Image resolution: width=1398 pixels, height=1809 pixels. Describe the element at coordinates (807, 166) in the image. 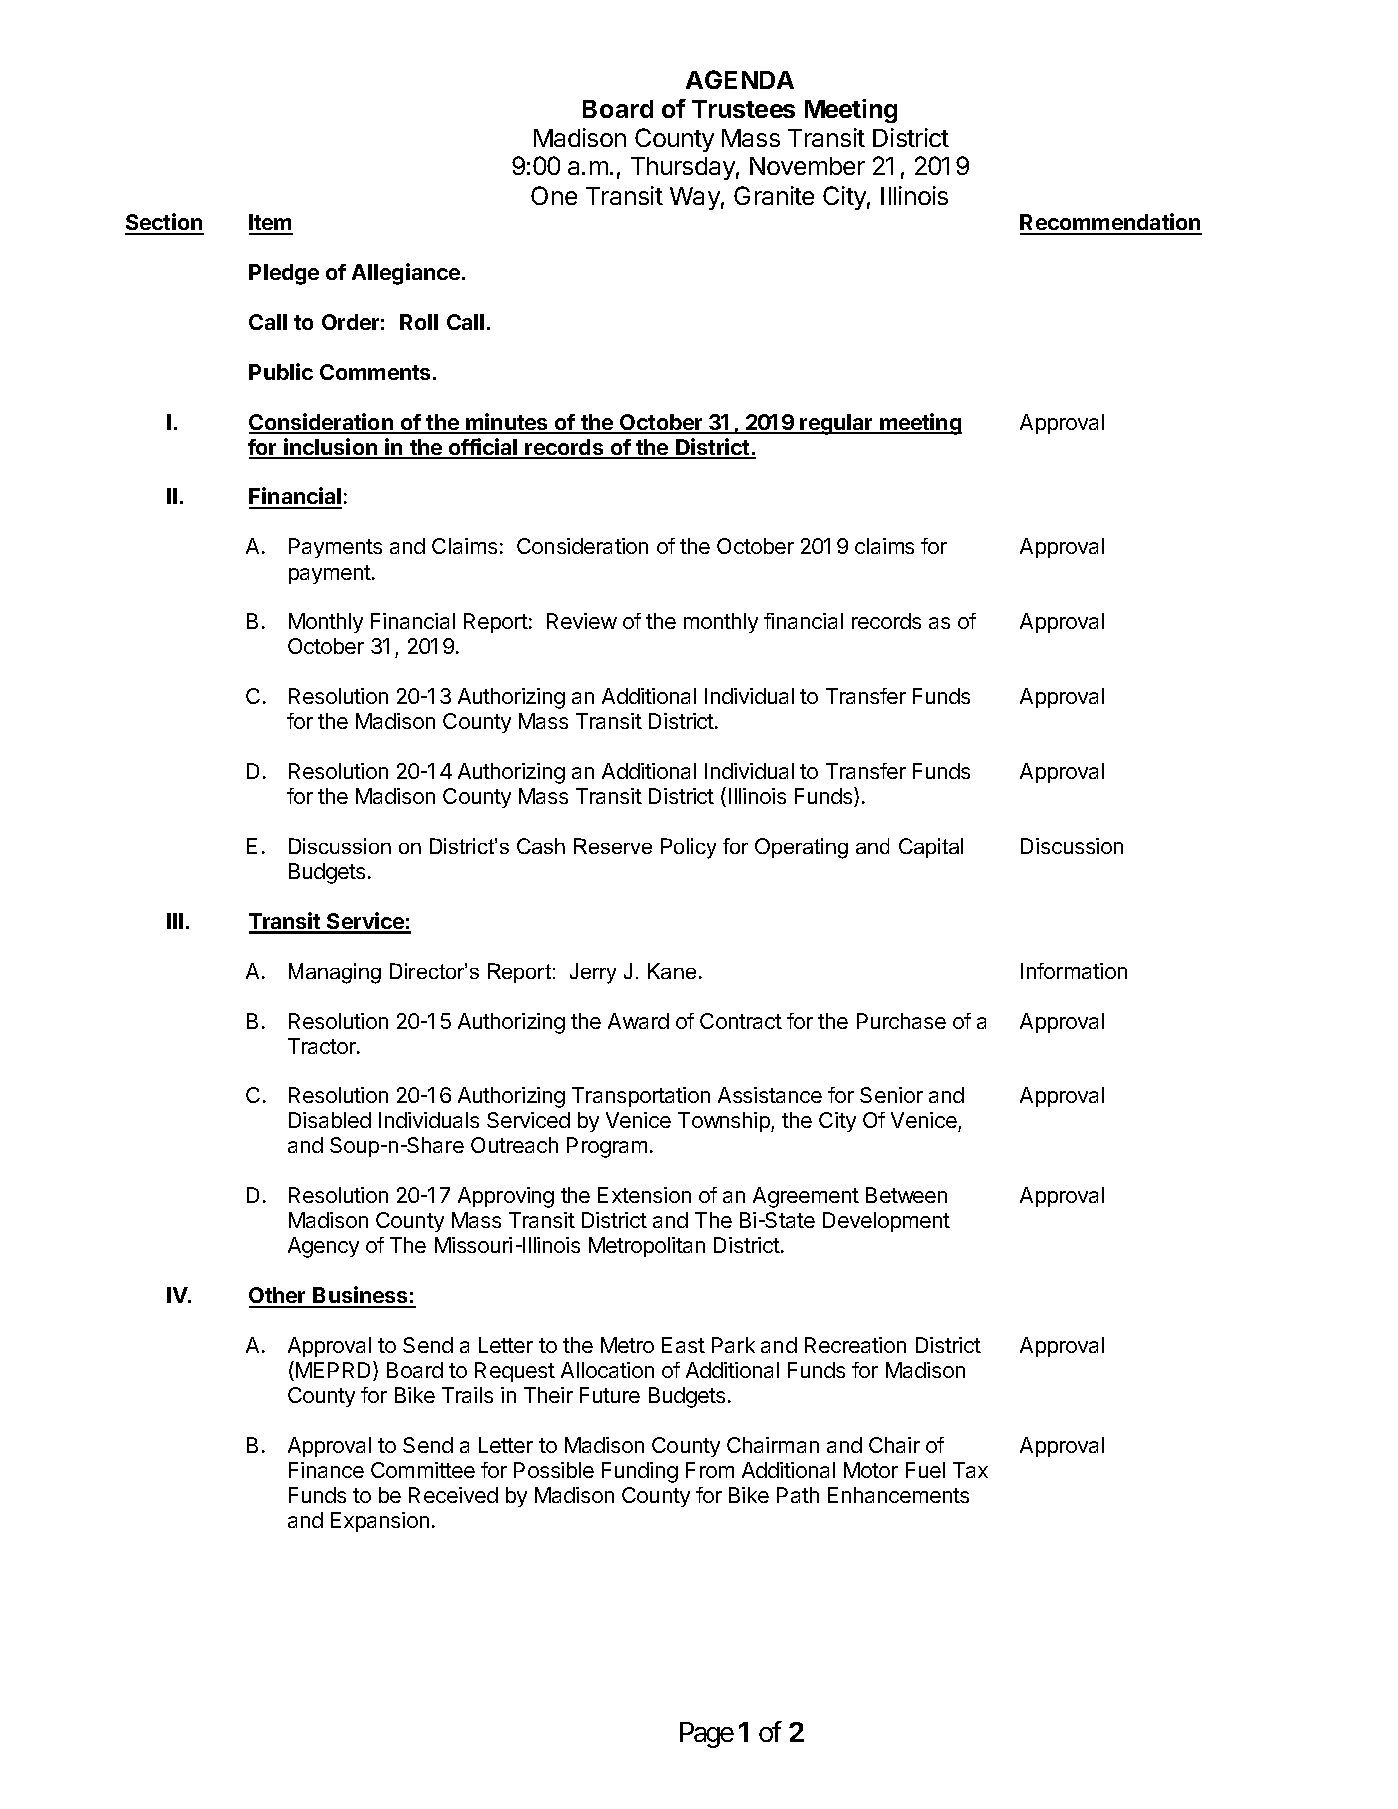

I see `November` at that location.
